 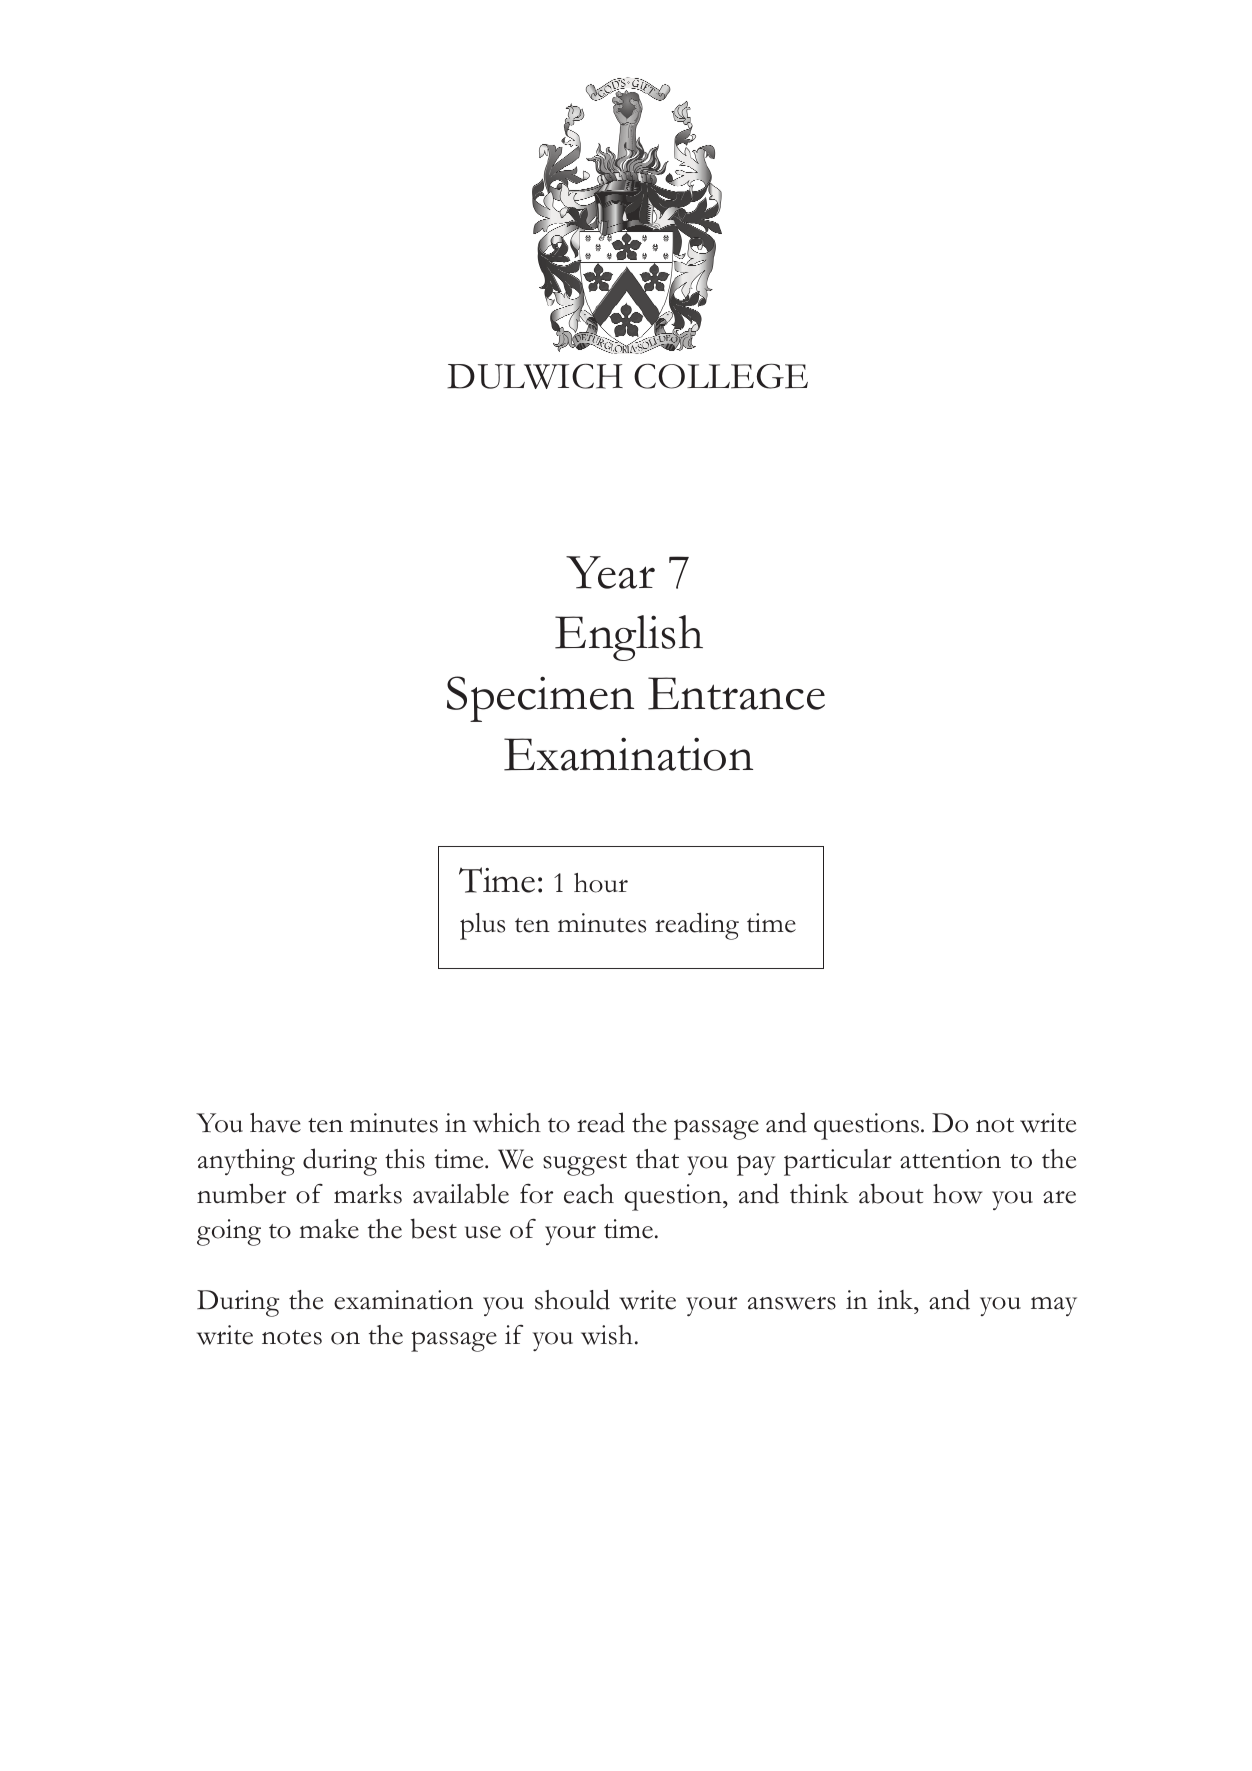 What do you see at coordinates (507, 1123) in the document?
I see `which` at bounding box center [507, 1123].
